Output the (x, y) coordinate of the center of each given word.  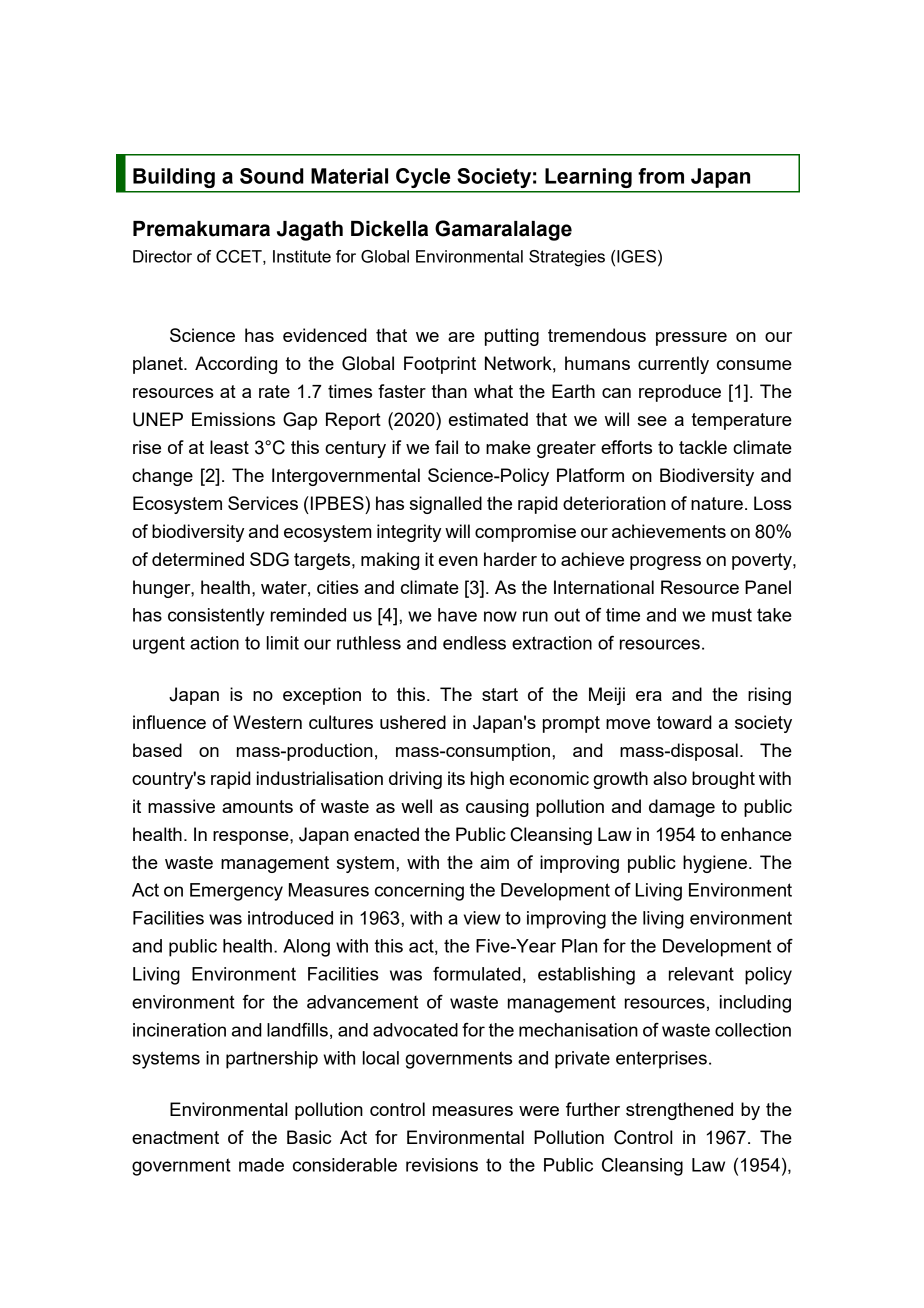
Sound (272, 176)
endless (474, 643)
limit (283, 643)
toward (684, 722)
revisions (442, 1165)
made (261, 1165)
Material (349, 176)
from (661, 176)
